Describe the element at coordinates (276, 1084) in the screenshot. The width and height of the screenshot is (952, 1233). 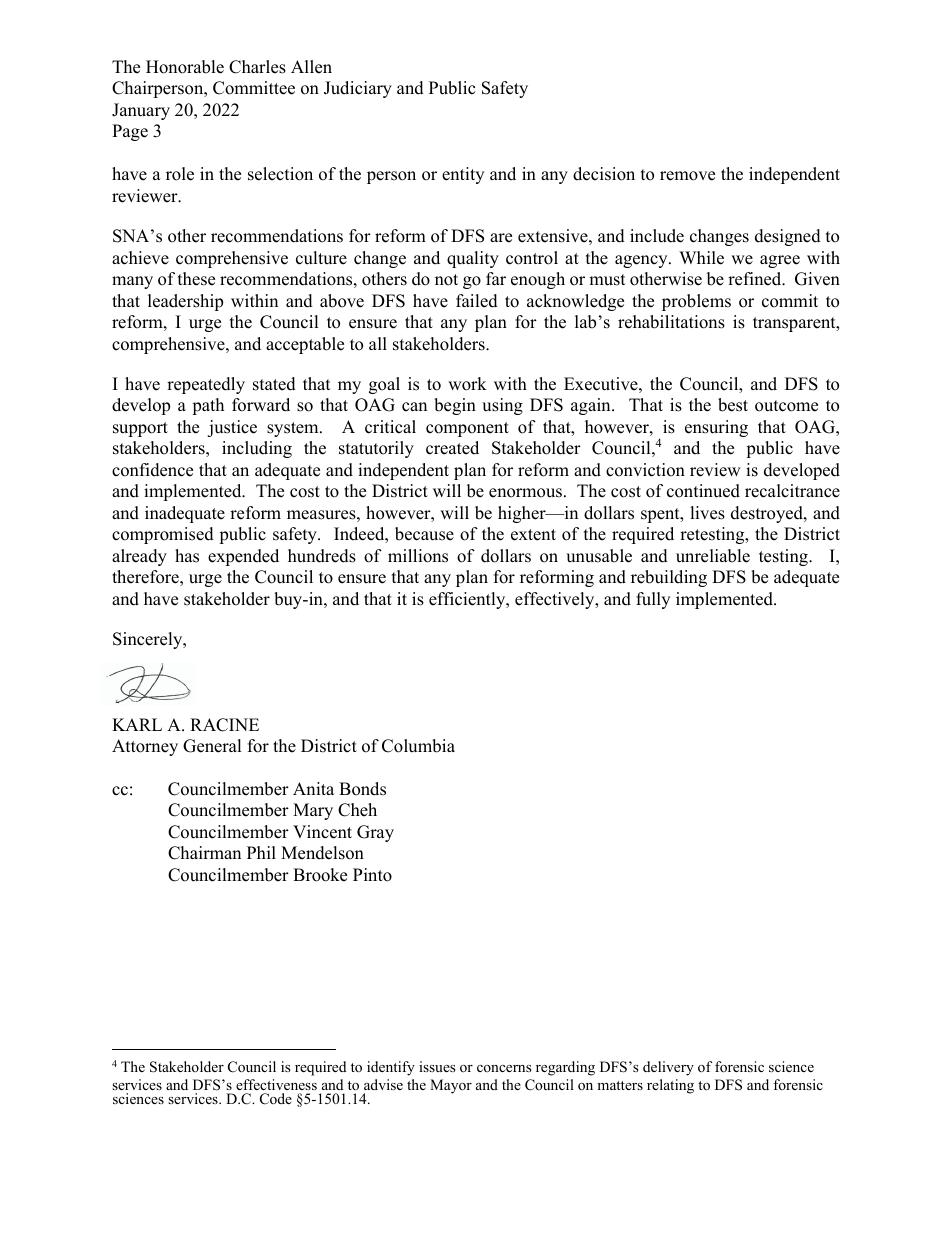
I see `effectiveness` at that location.
